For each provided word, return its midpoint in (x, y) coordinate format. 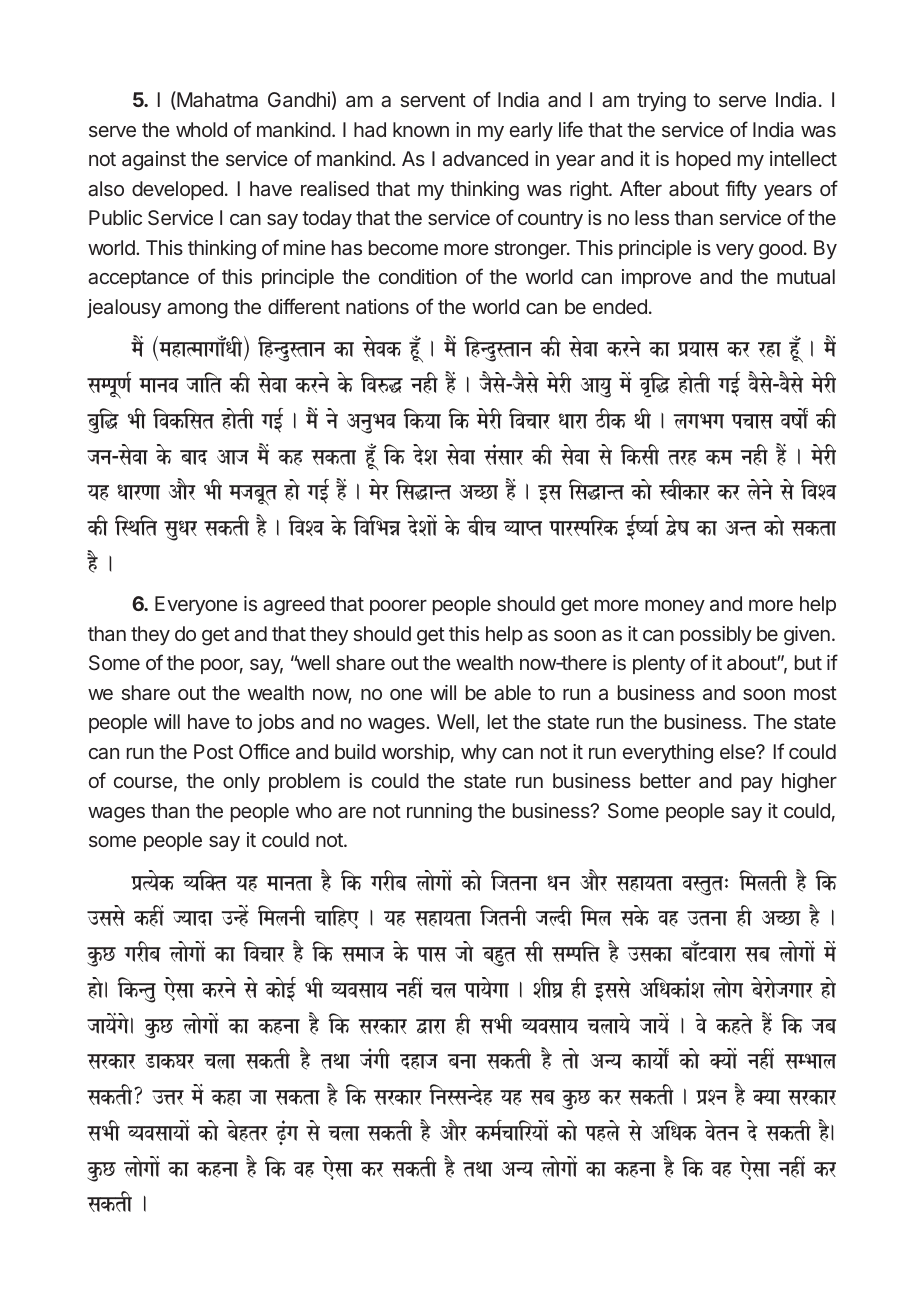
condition (418, 276)
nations (377, 306)
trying (661, 102)
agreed (294, 606)
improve (656, 278)
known (421, 129)
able (512, 692)
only (241, 782)
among (197, 311)
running (439, 813)
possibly (716, 635)
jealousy (124, 308)
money (675, 607)
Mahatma (216, 100)
